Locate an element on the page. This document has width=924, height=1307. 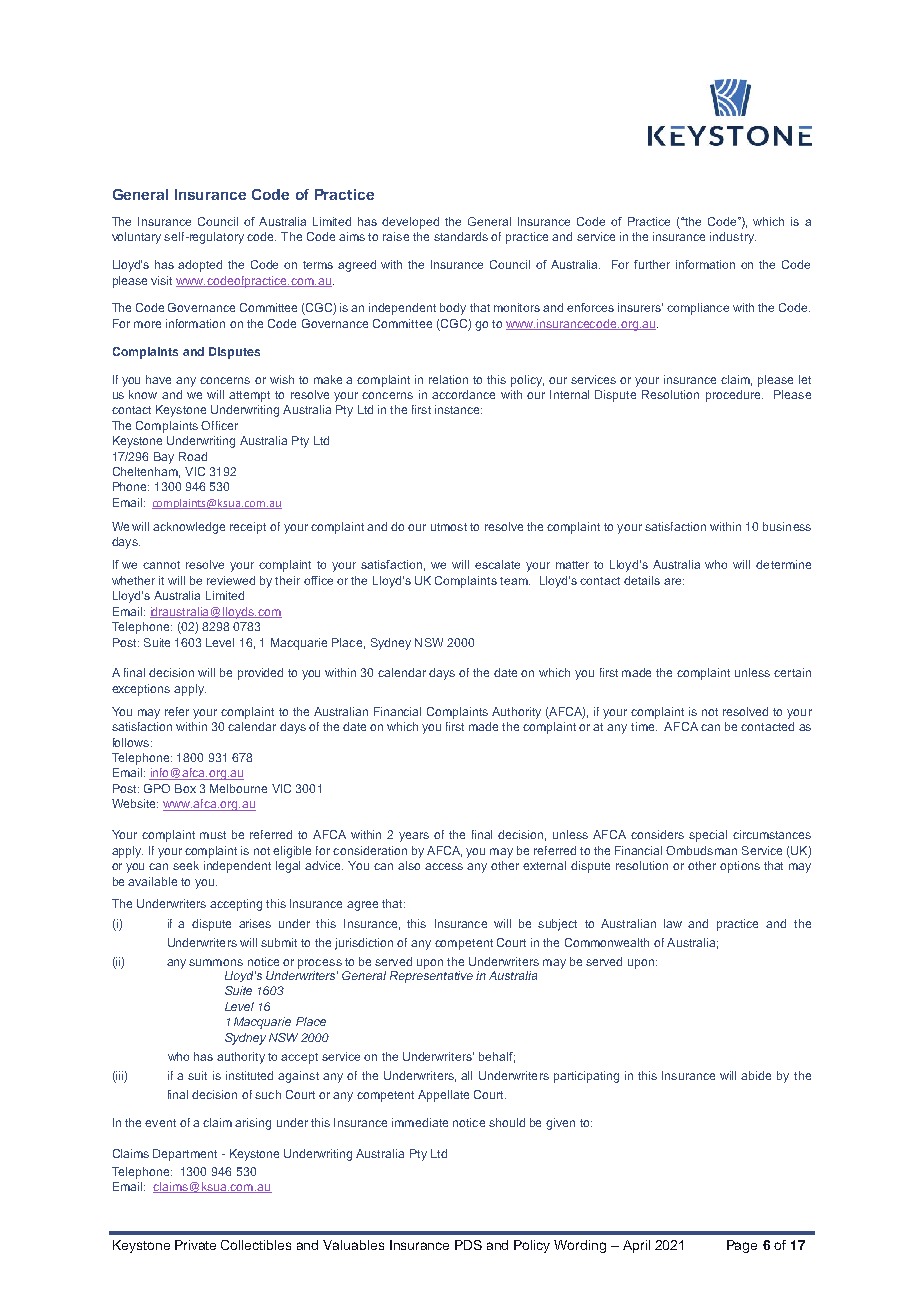
standards is located at coordinates (461, 236).
